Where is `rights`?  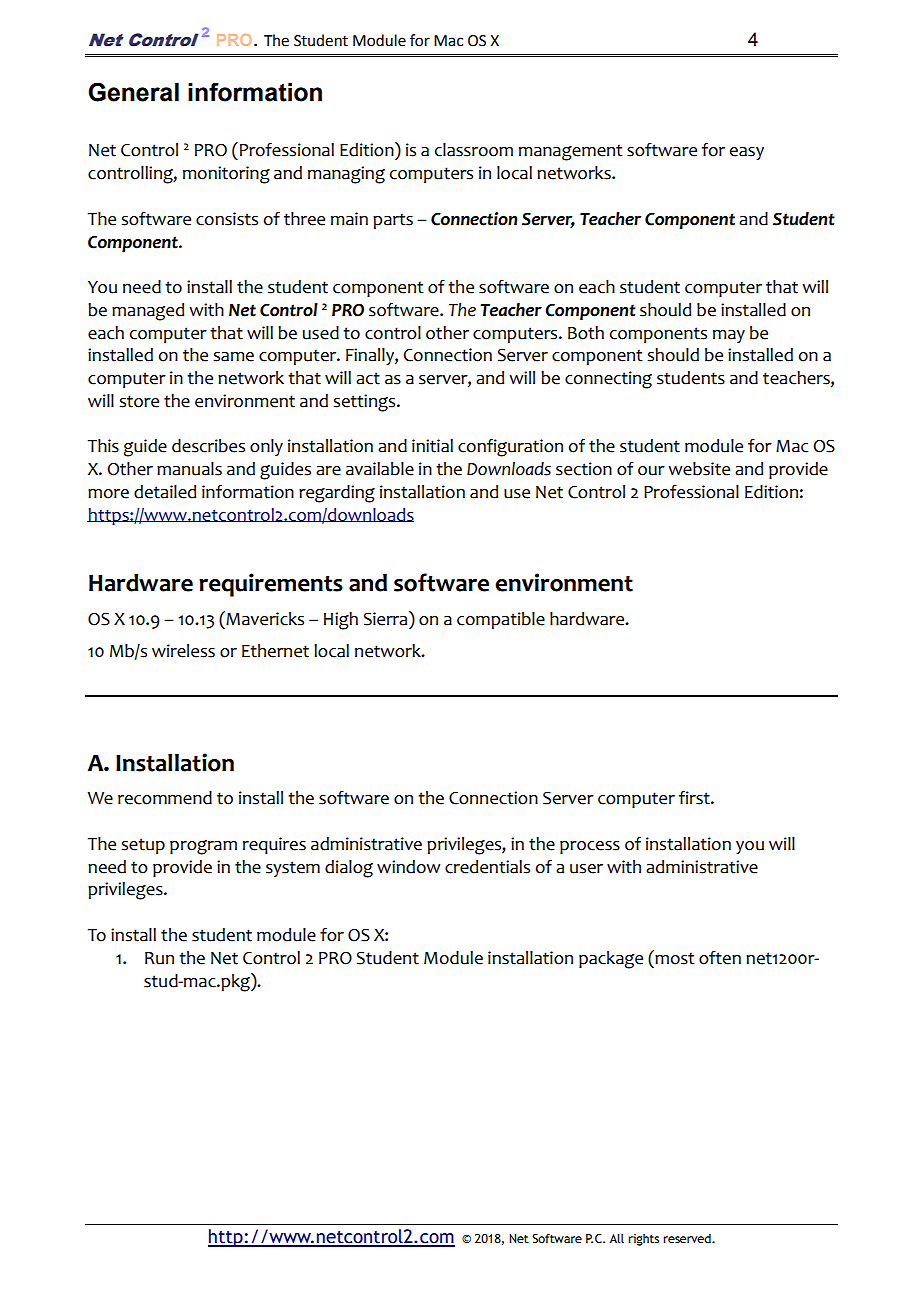
rights is located at coordinates (643, 1240).
